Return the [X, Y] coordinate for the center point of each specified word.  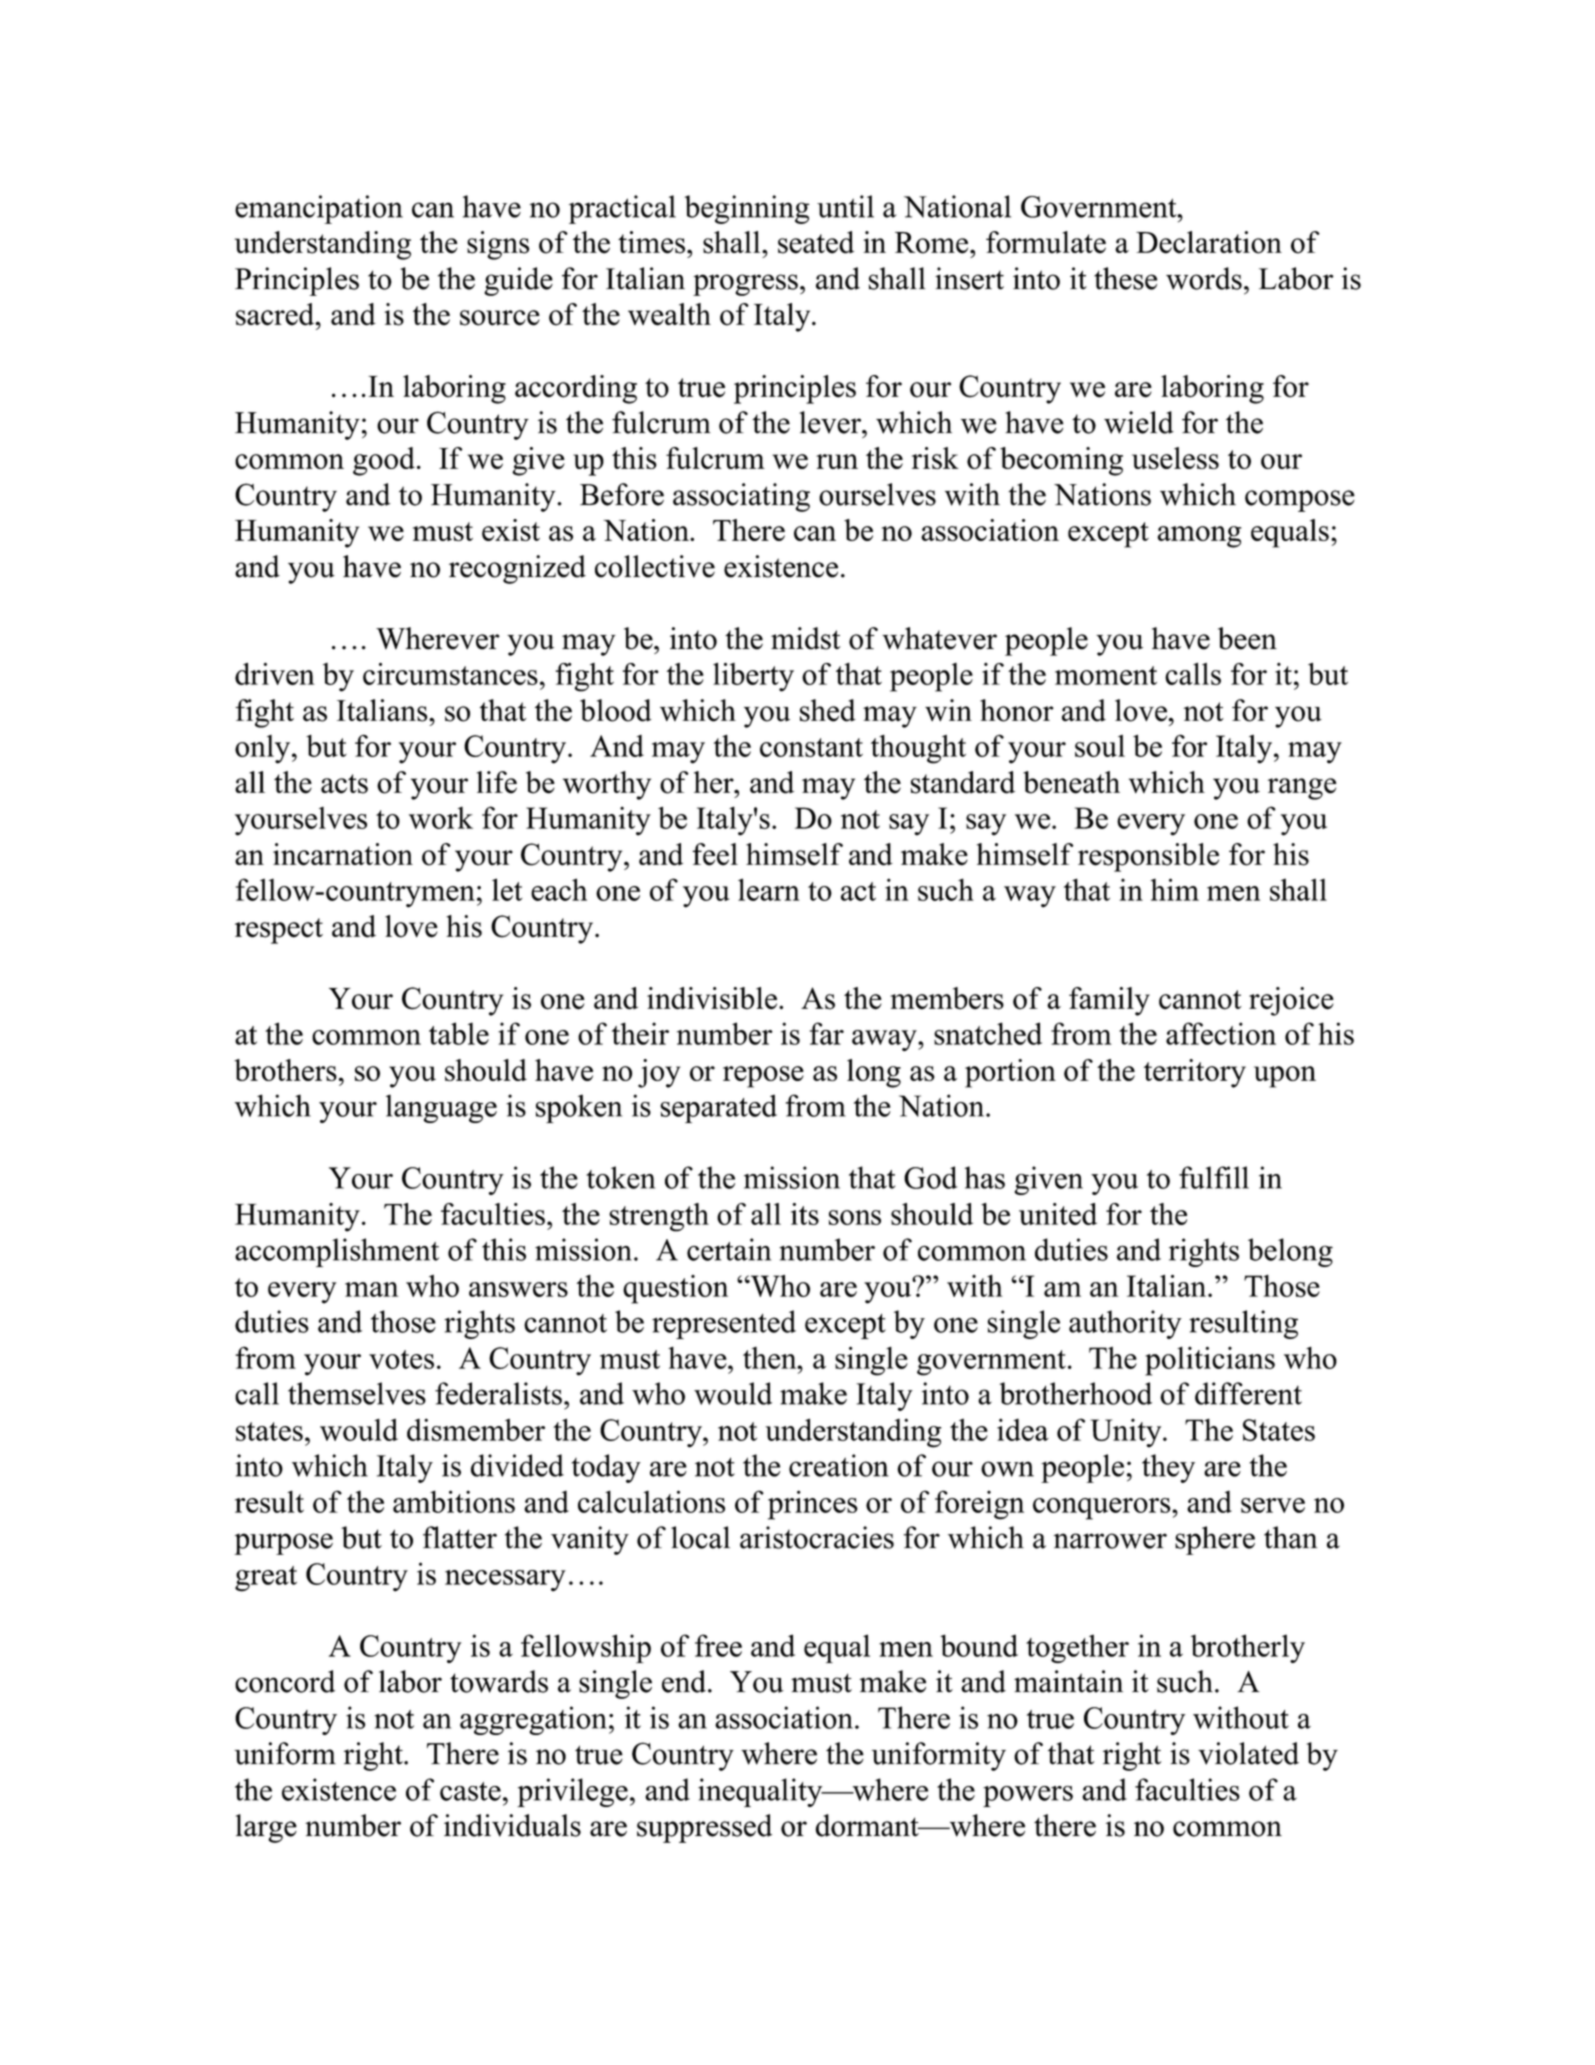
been [1247, 638]
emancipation [319, 209]
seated [816, 242]
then [771, 1358]
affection [1221, 1033]
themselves [357, 1393]
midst [805, 638]
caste [470, 1791]
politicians [1210, 1361]
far [827, 1033]
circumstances [450, 674]
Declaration [1209, 242]
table [459, 1033]
